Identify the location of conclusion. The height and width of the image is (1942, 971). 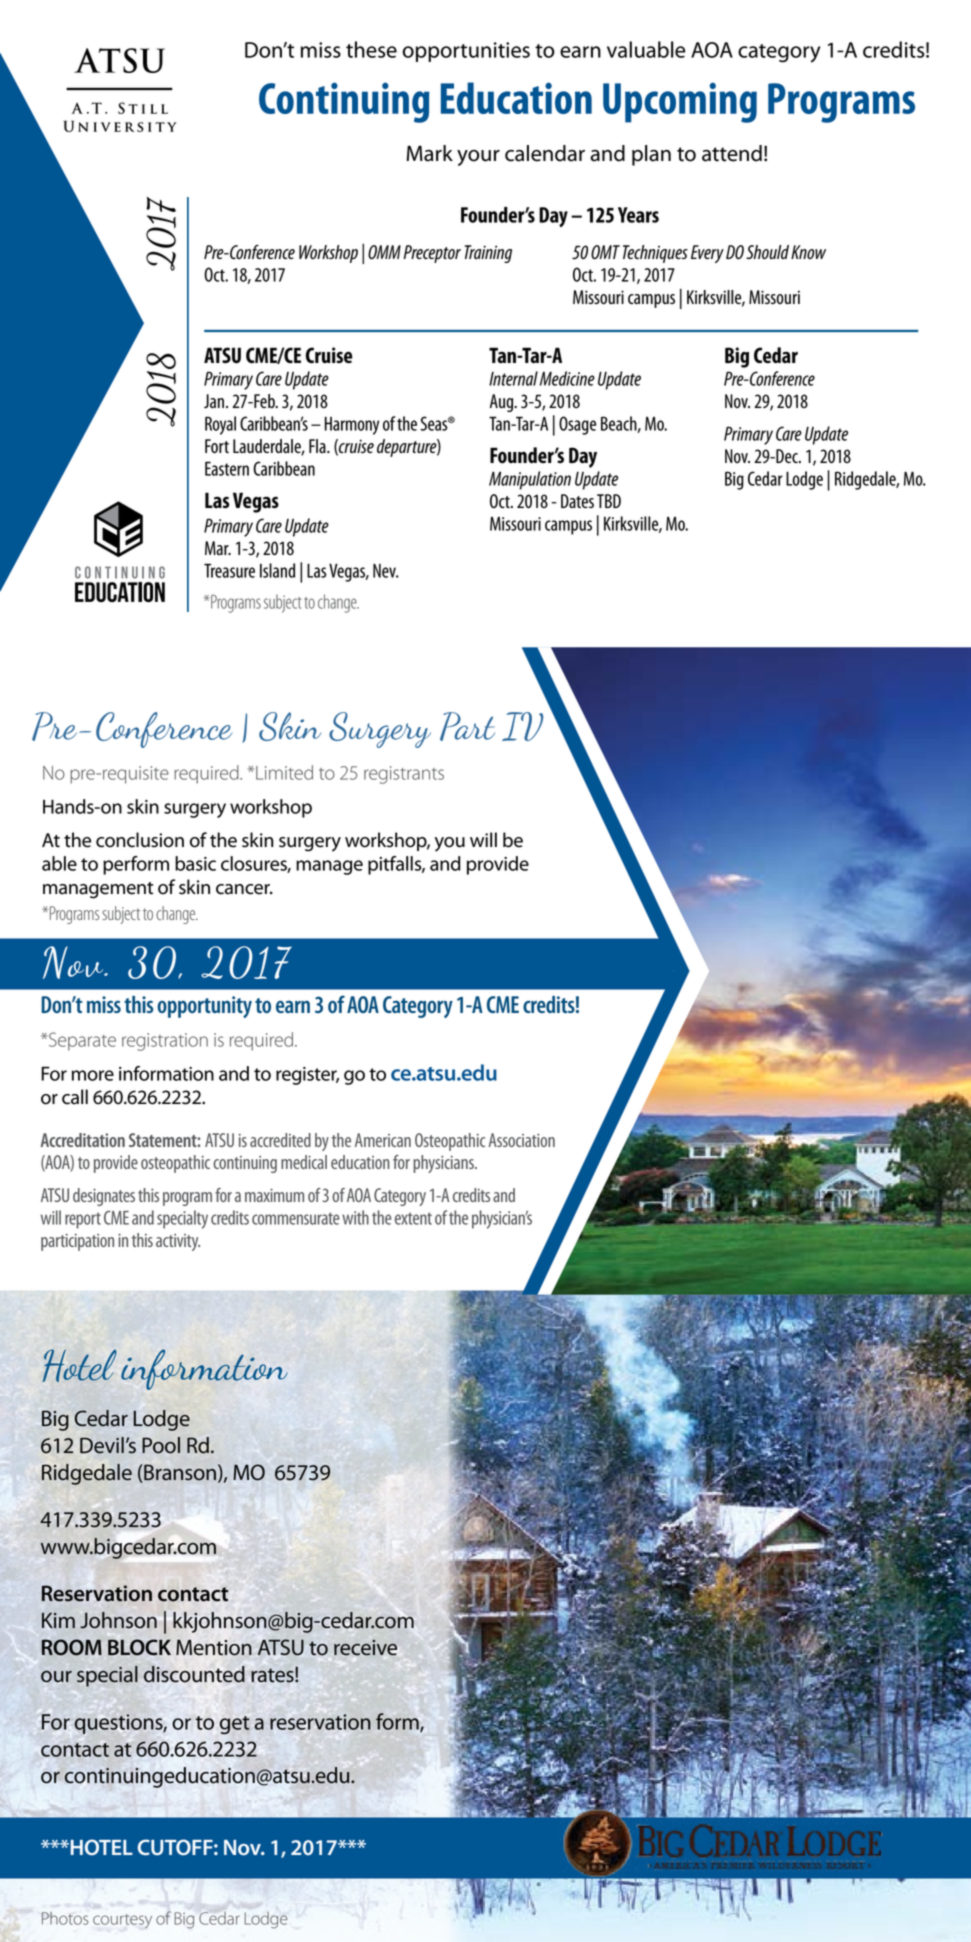
(140, 840).
